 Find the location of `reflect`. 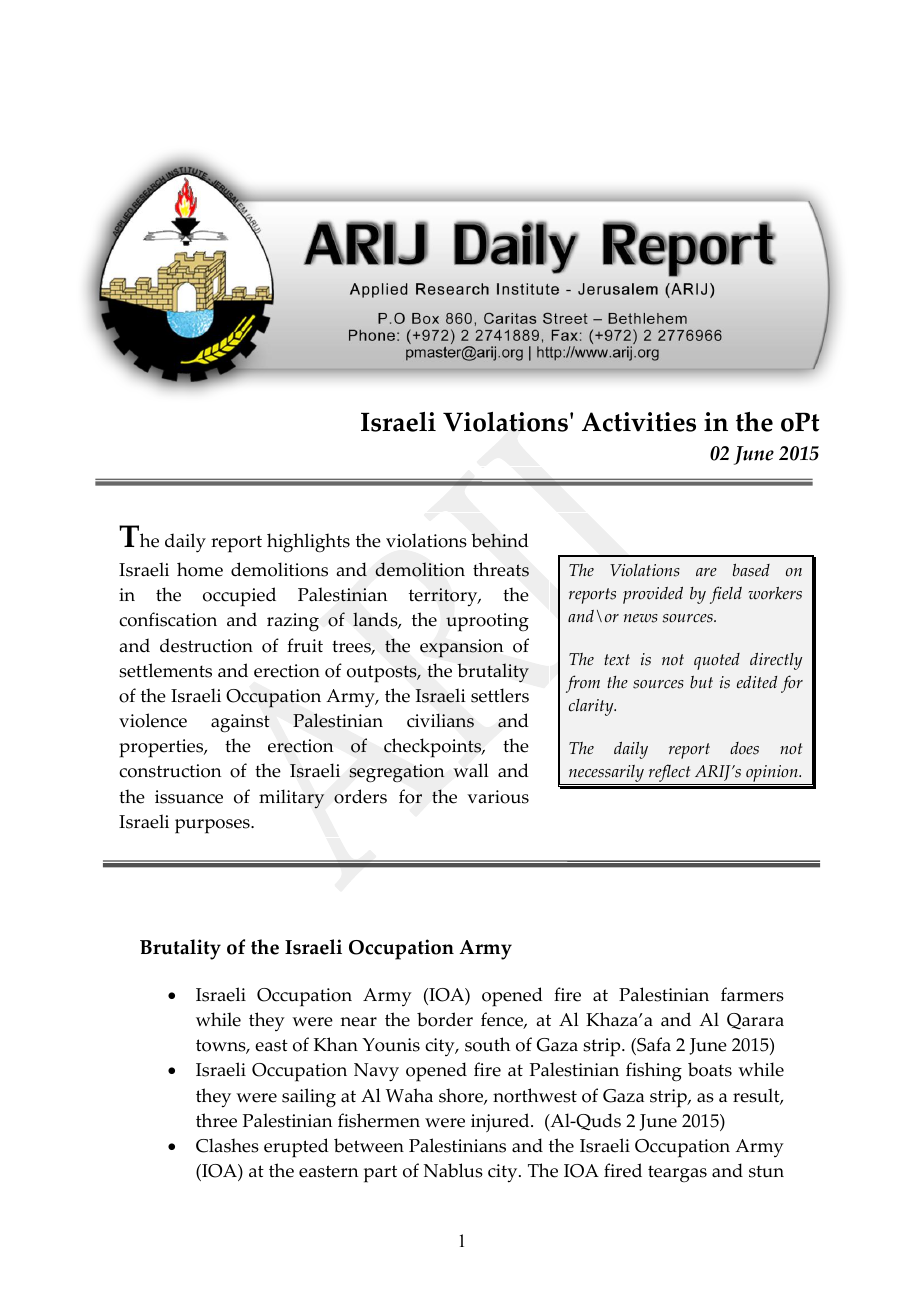

reflect is located at coordinates (669, 774).
